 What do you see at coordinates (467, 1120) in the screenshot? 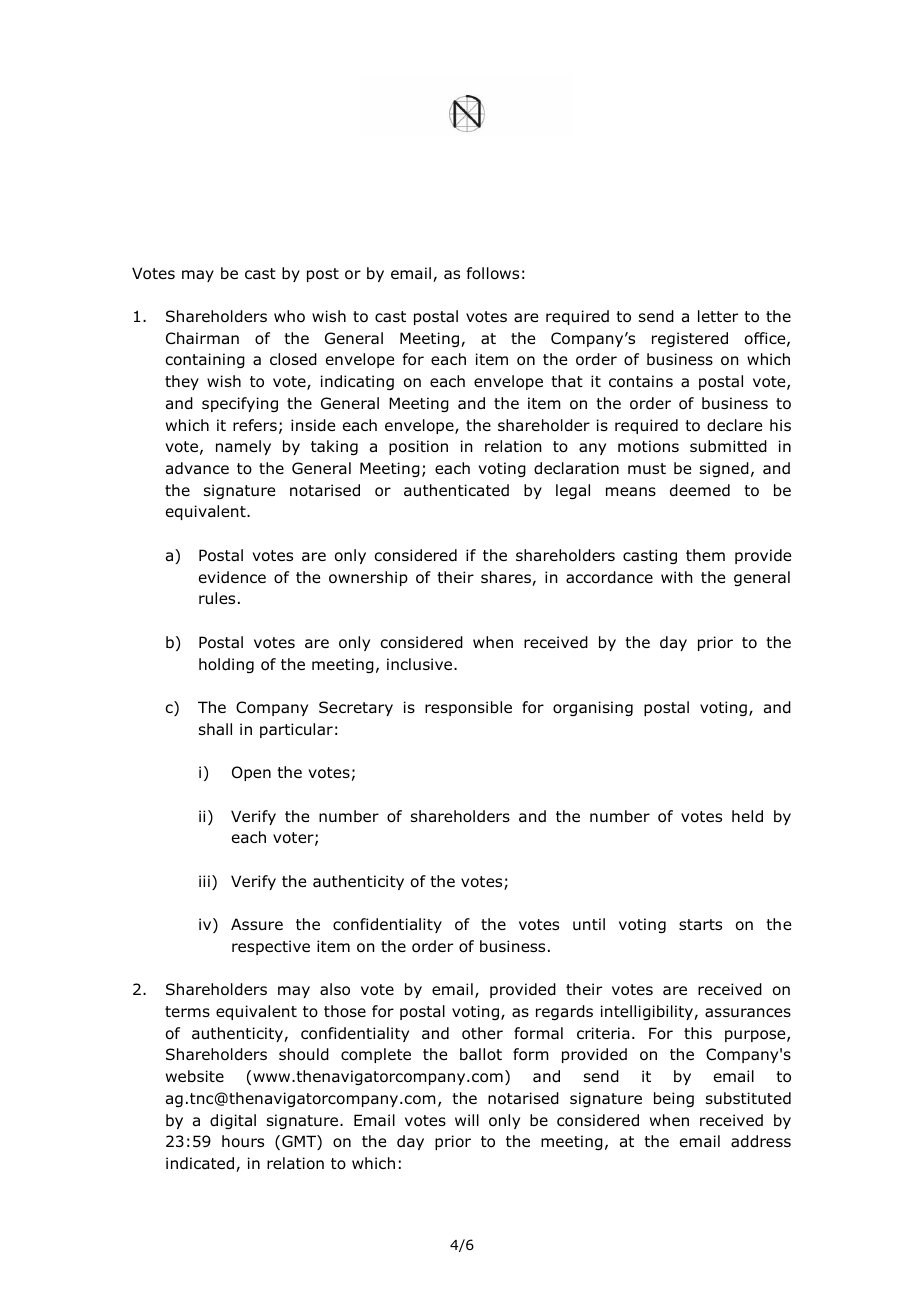
I see `will` at bounding box center [467, 1120].
